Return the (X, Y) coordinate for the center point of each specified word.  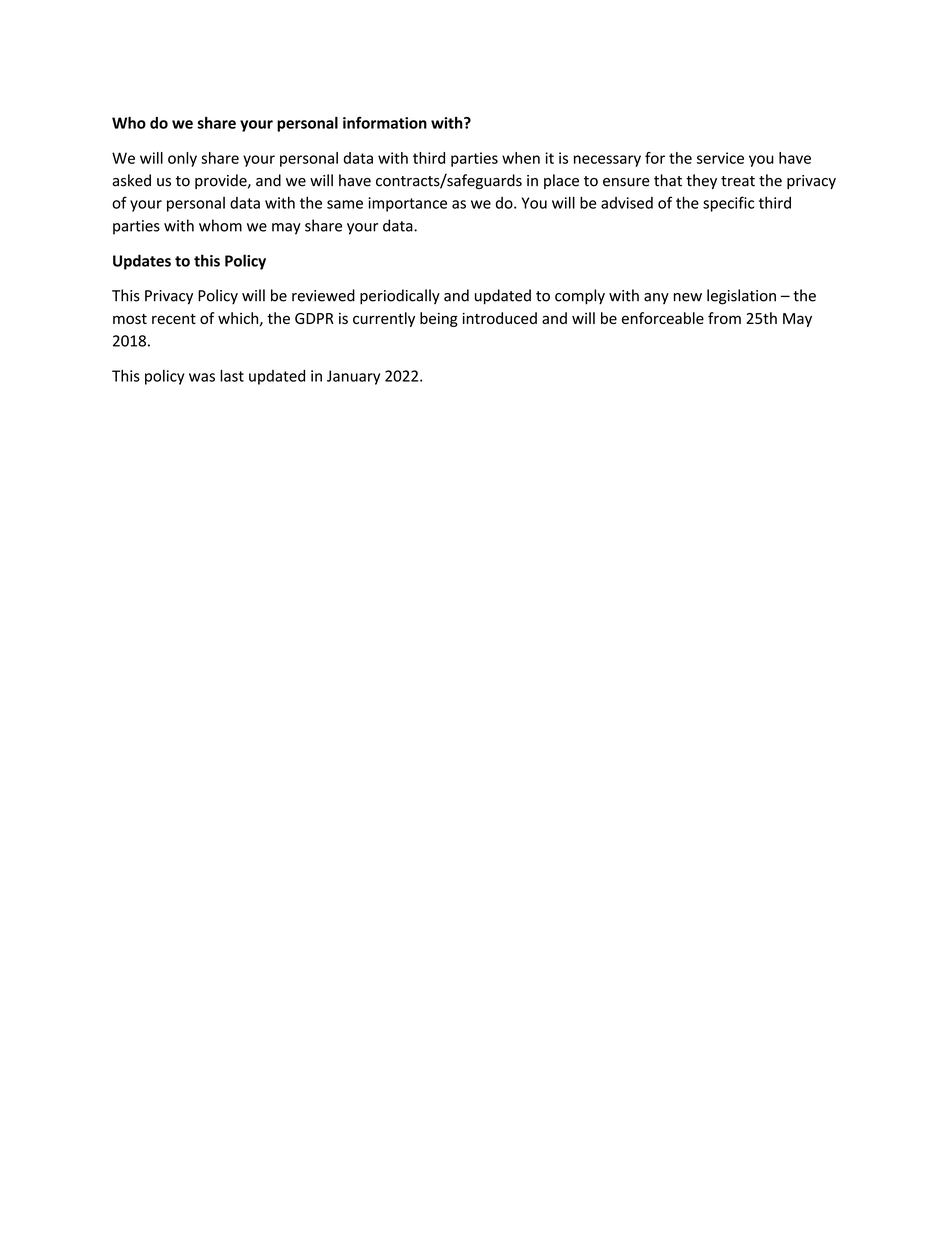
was (202, 377)
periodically (400, 297)
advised (627, 203)
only (182, 159)
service (720, 158)
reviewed (323, 295)
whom (220, 225)
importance (407, 204)
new (688, 297)
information (385, 122)
